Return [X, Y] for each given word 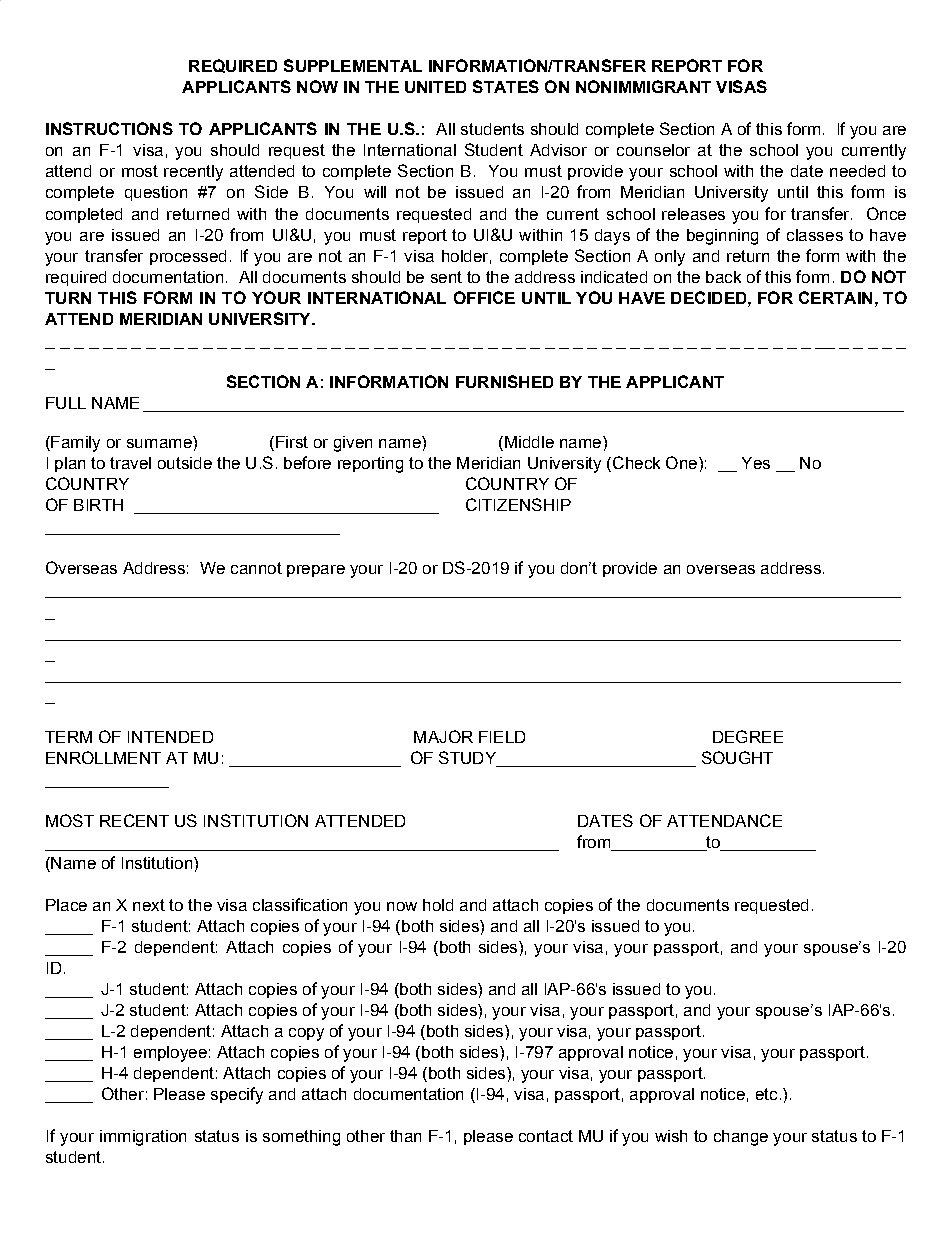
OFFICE [484, 297]
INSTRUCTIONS [109, 128]
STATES [506, 86]
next [149, 905]
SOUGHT [737, 757]
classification [300, 904]
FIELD [502, 737]
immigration [143, 1138]
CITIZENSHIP [518, 504]
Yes [756, 463]
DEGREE [748, 736]
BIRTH [98, 505]
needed [857, 171]
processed [188, 257]
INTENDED [170, 737]
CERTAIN [835, 297]
